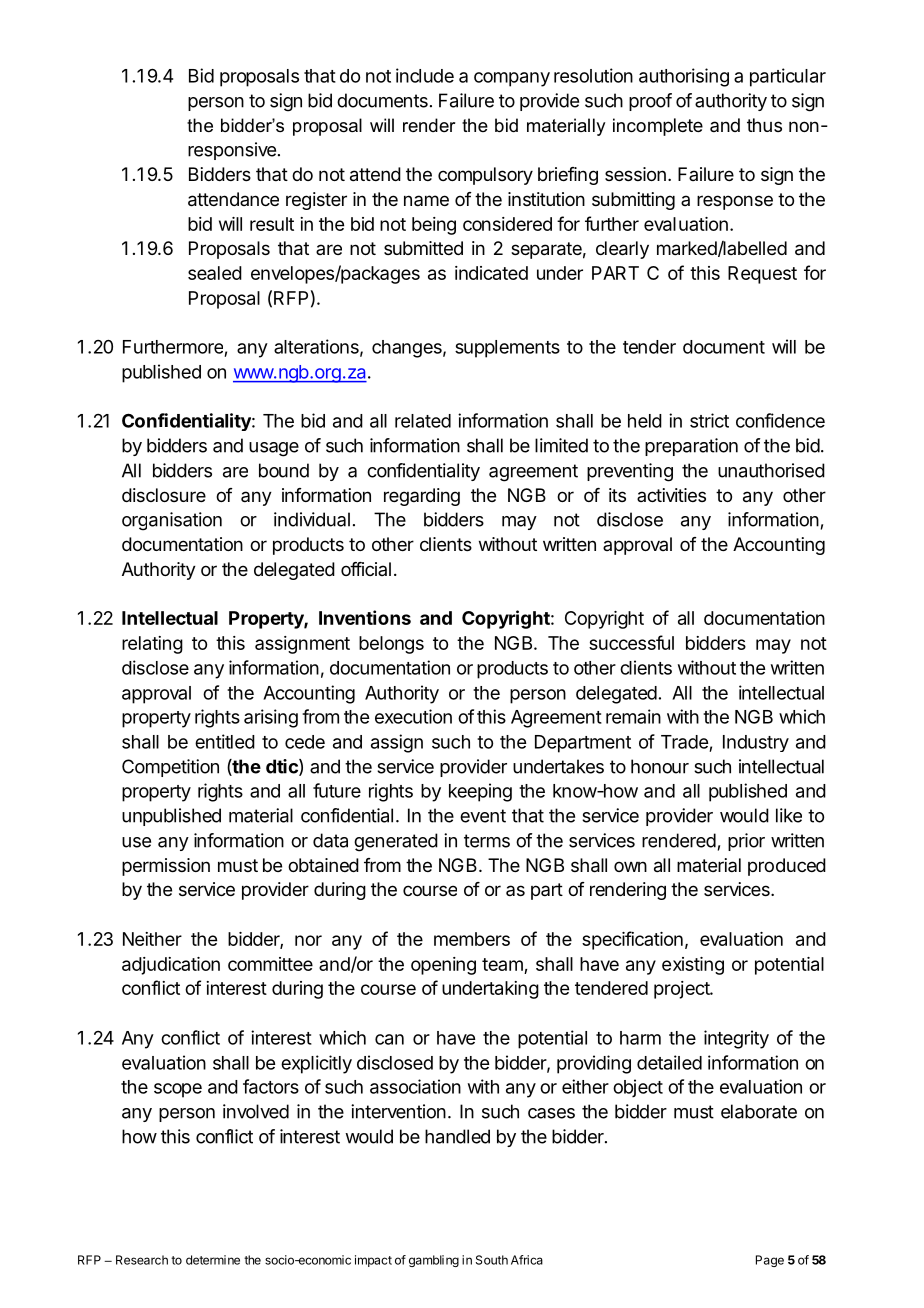 The width and height of the screenshot is (924, 1308). Describe the element at coordinates (425, 75) in the screenshot. I see `include` at that location.
